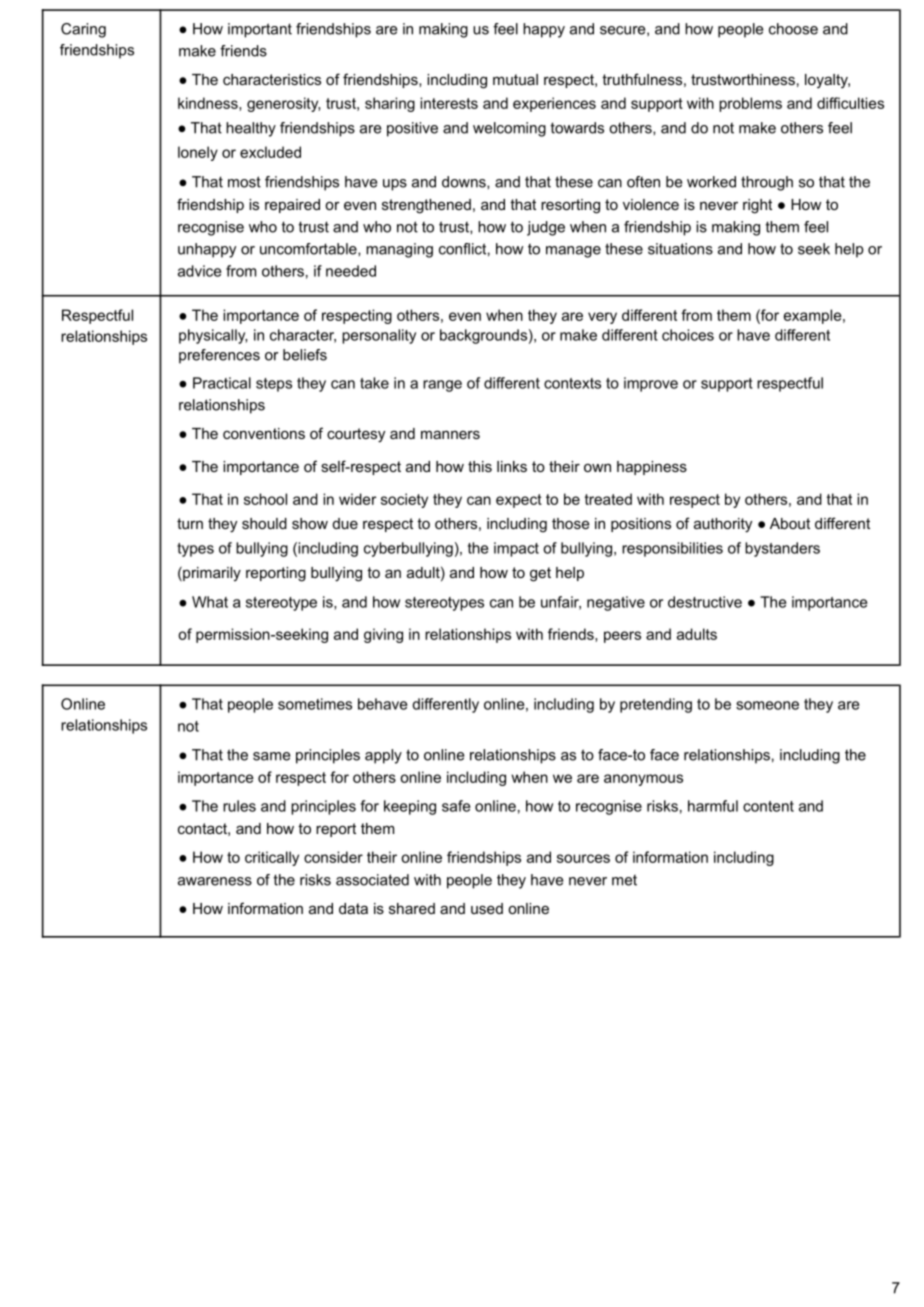  What do you see at coordinates (515, 79) in the document?
I see `mutual` at bounding box center [515, 79].
